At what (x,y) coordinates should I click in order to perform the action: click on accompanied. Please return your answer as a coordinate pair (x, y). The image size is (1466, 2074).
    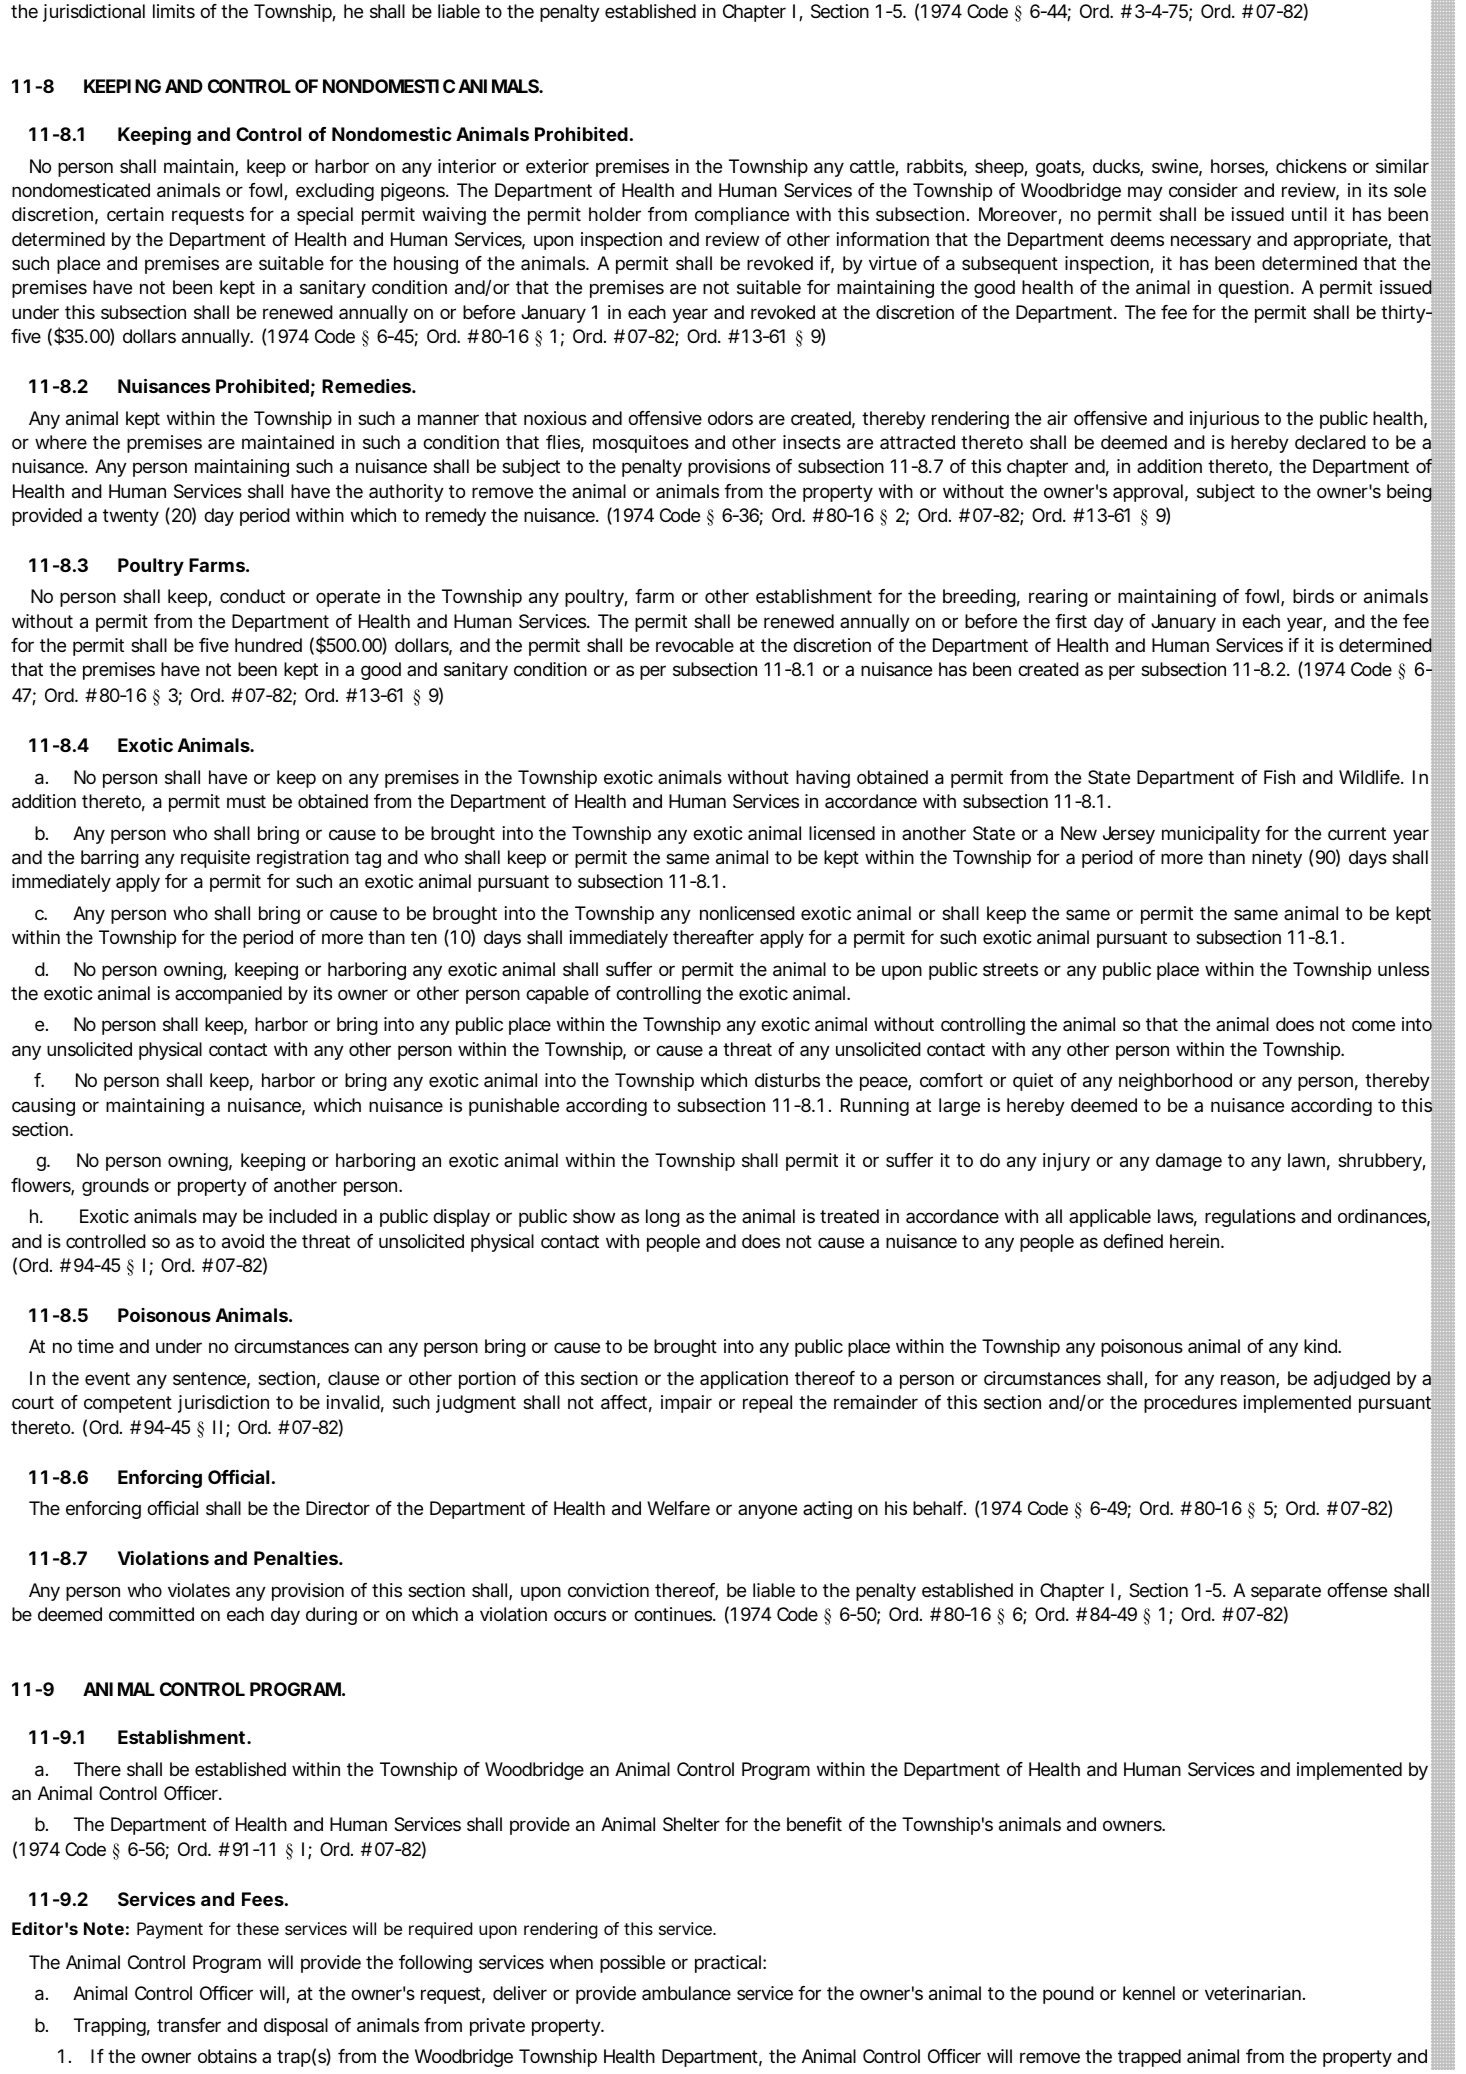
    Looking at the image, I should click on (228, 995).
